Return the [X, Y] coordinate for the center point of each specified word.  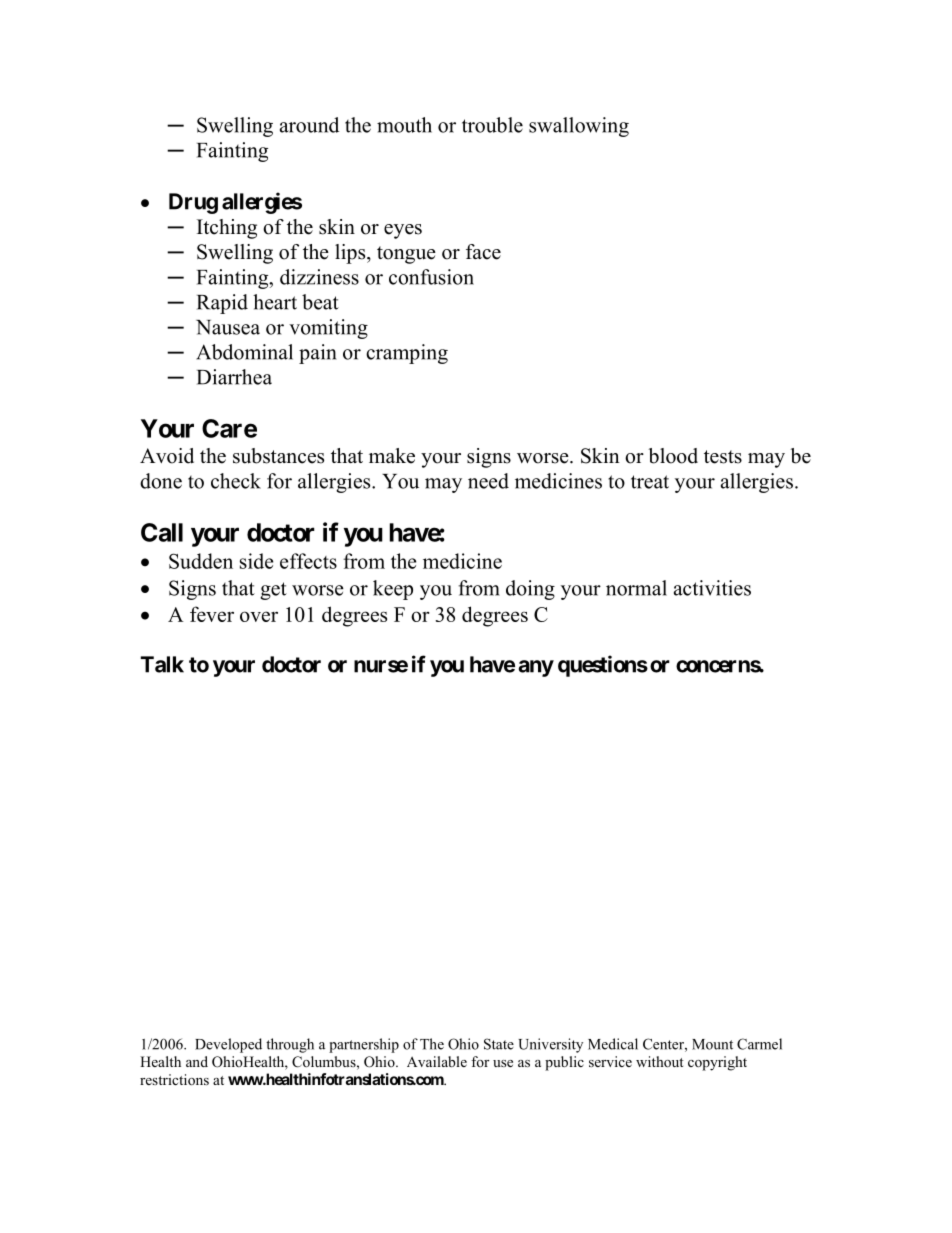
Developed [228, 1045]
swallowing [579, 127]
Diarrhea [234, 377]
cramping [407, 354]
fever [212, 614]
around [309, 125]
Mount [712, 1044]
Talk [162, 664]
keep [393, 590]
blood [673, 456]
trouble [492, 125]
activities [712, 588]
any [536, 668]
